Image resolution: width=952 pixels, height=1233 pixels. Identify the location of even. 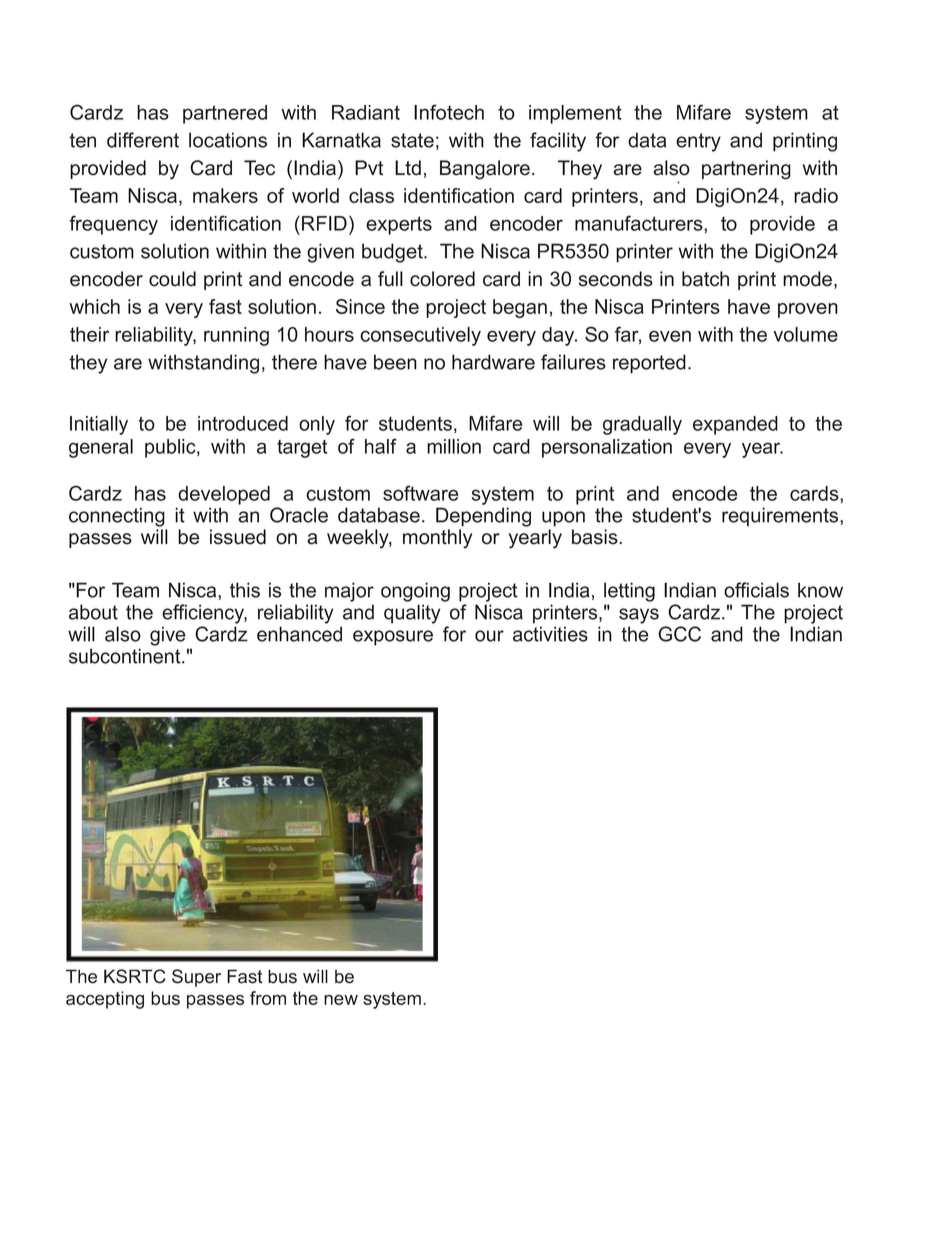
(670, 336).
